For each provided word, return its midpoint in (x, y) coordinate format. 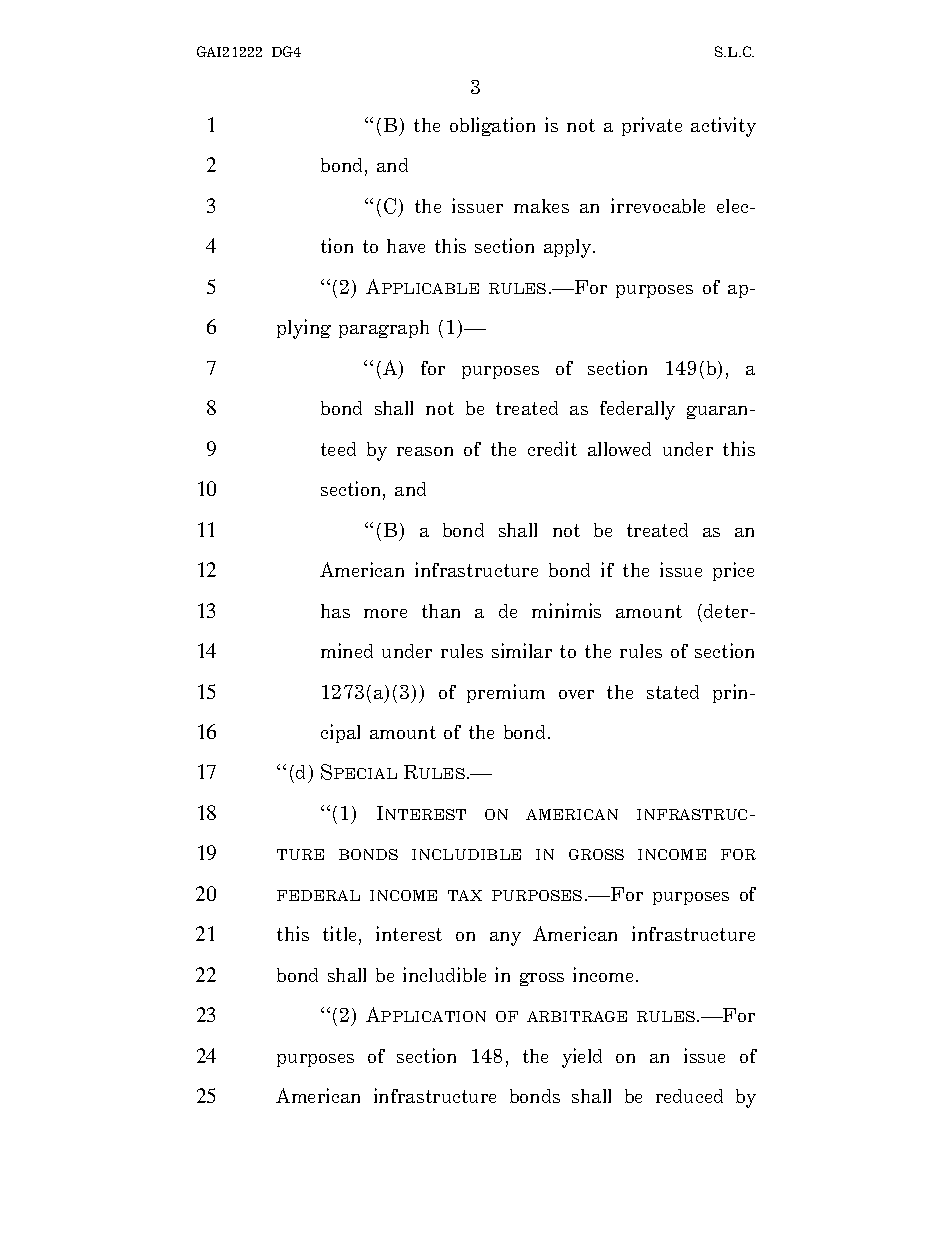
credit (552, 448)
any (505, 939)
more (385, 613)
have (406, 246)
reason (425, 451)
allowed (619, 449)
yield (582, 1058)
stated (673, 692)
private (652, 126)
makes (541, 206)
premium (506, 693)
